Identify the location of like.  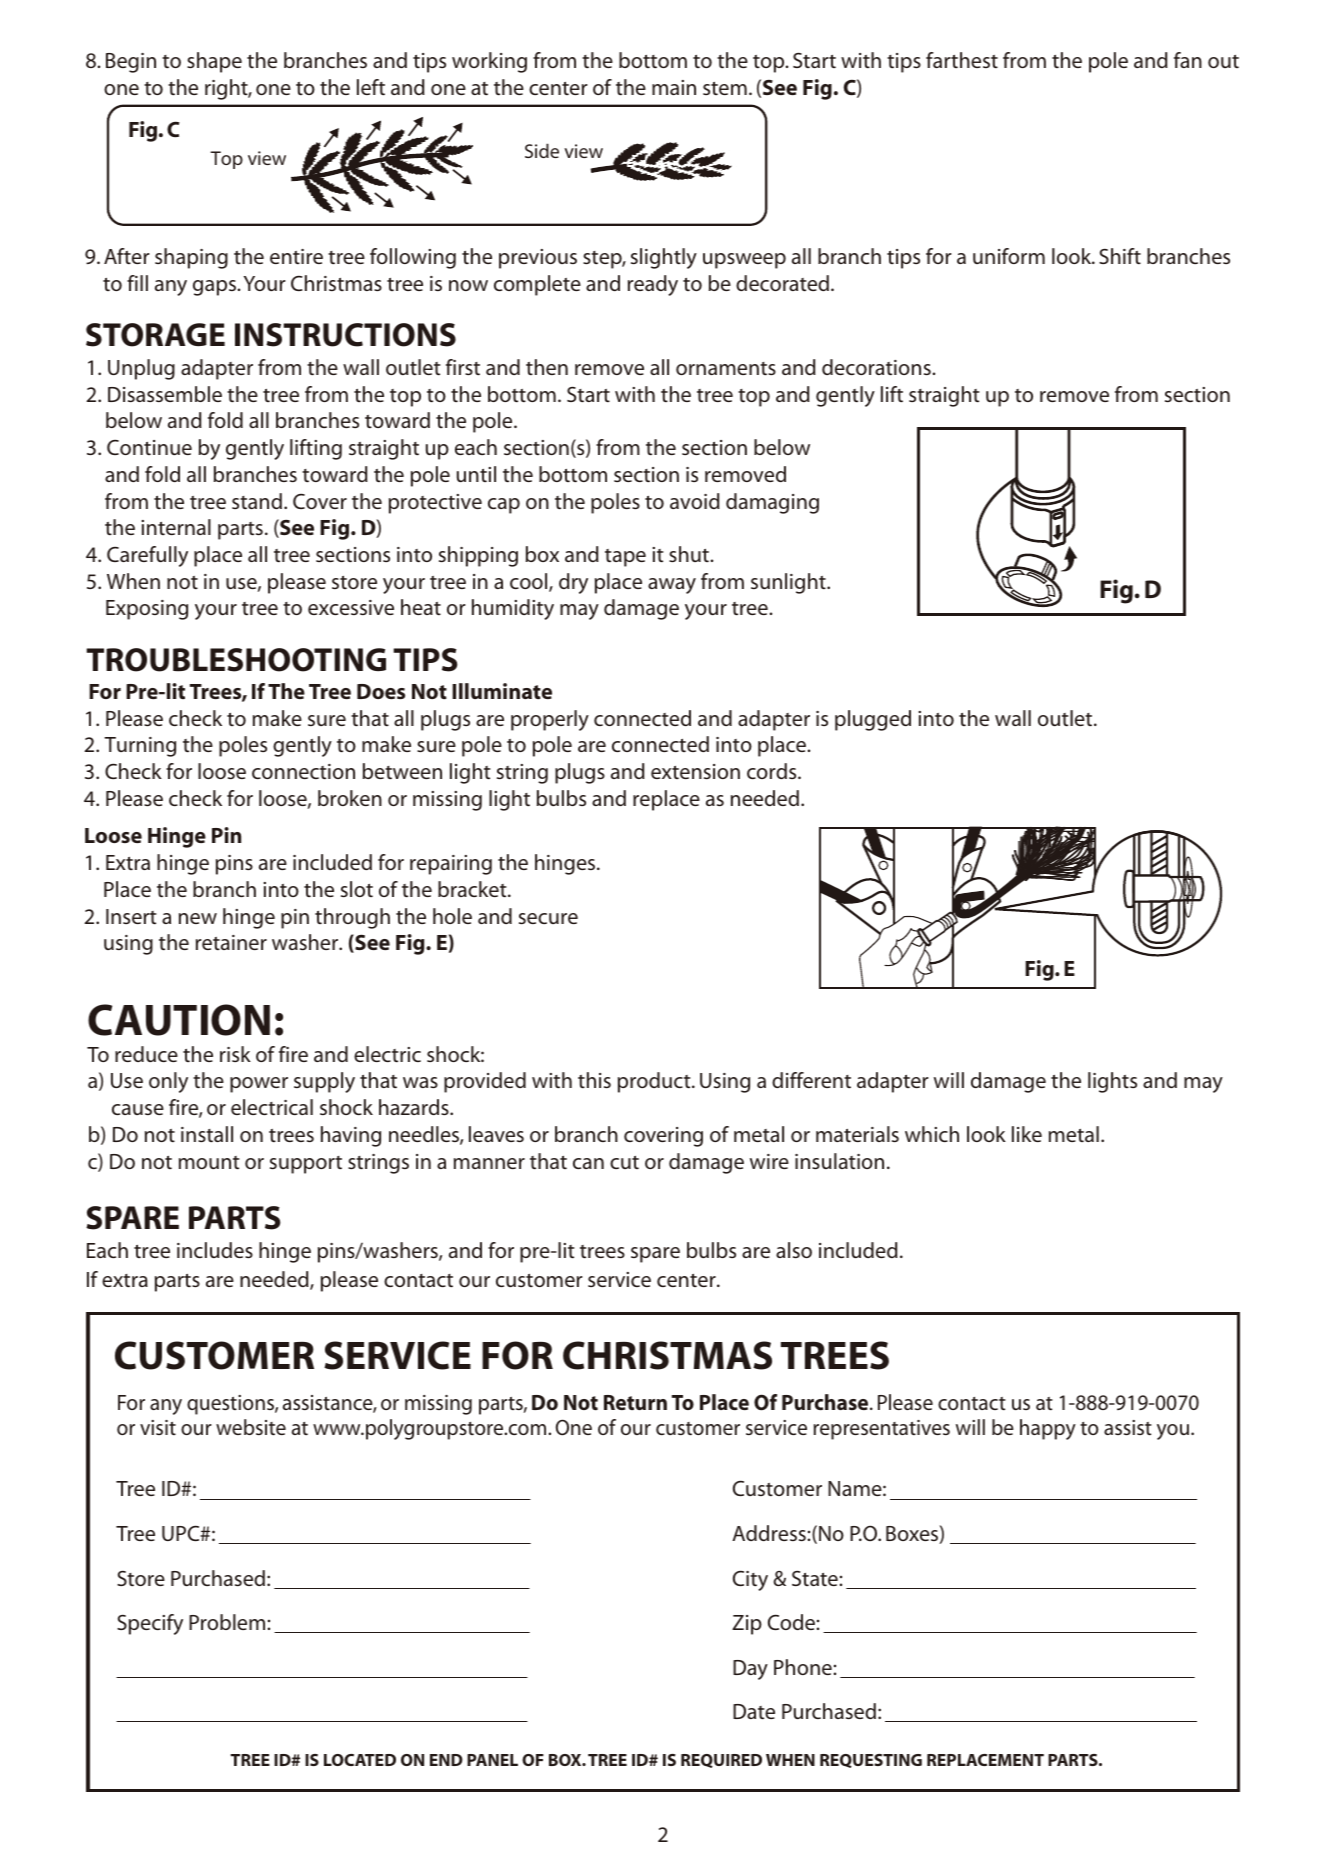
(1027, 1134).
